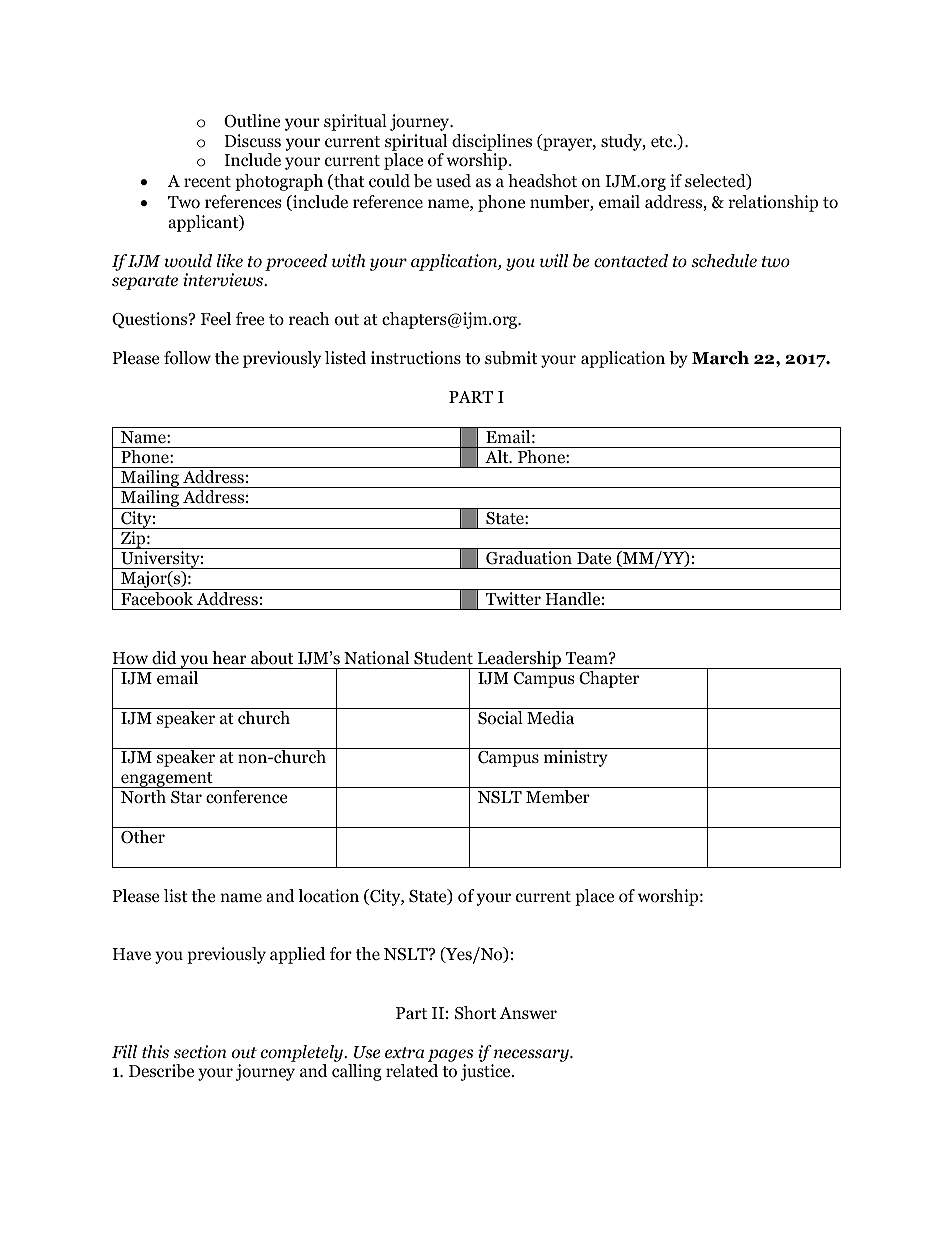  Describe the element at coordinates (200, 1052) in the page. I see `section` at that location.
